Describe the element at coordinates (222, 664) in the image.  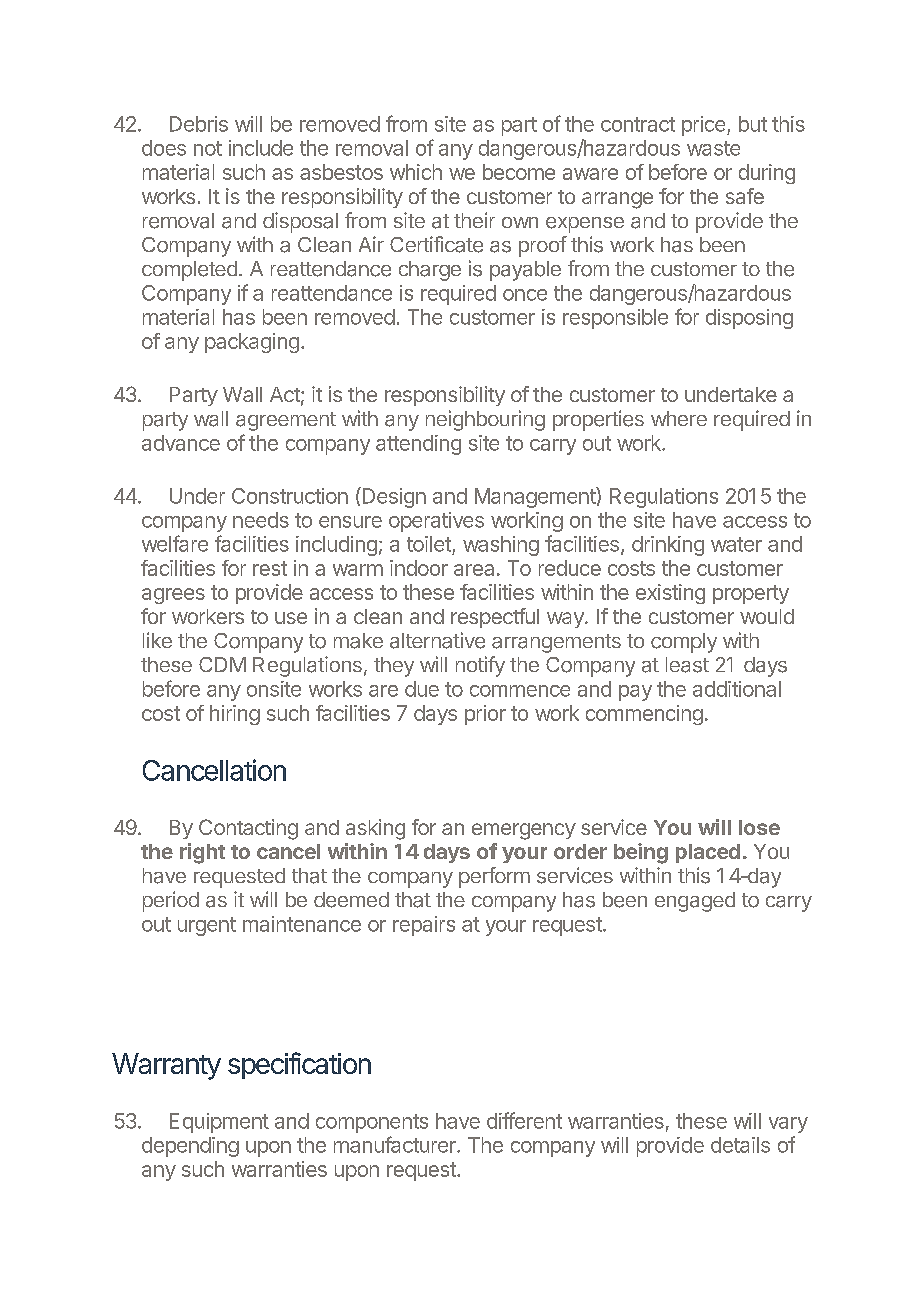
I see `CDM` at that location.
